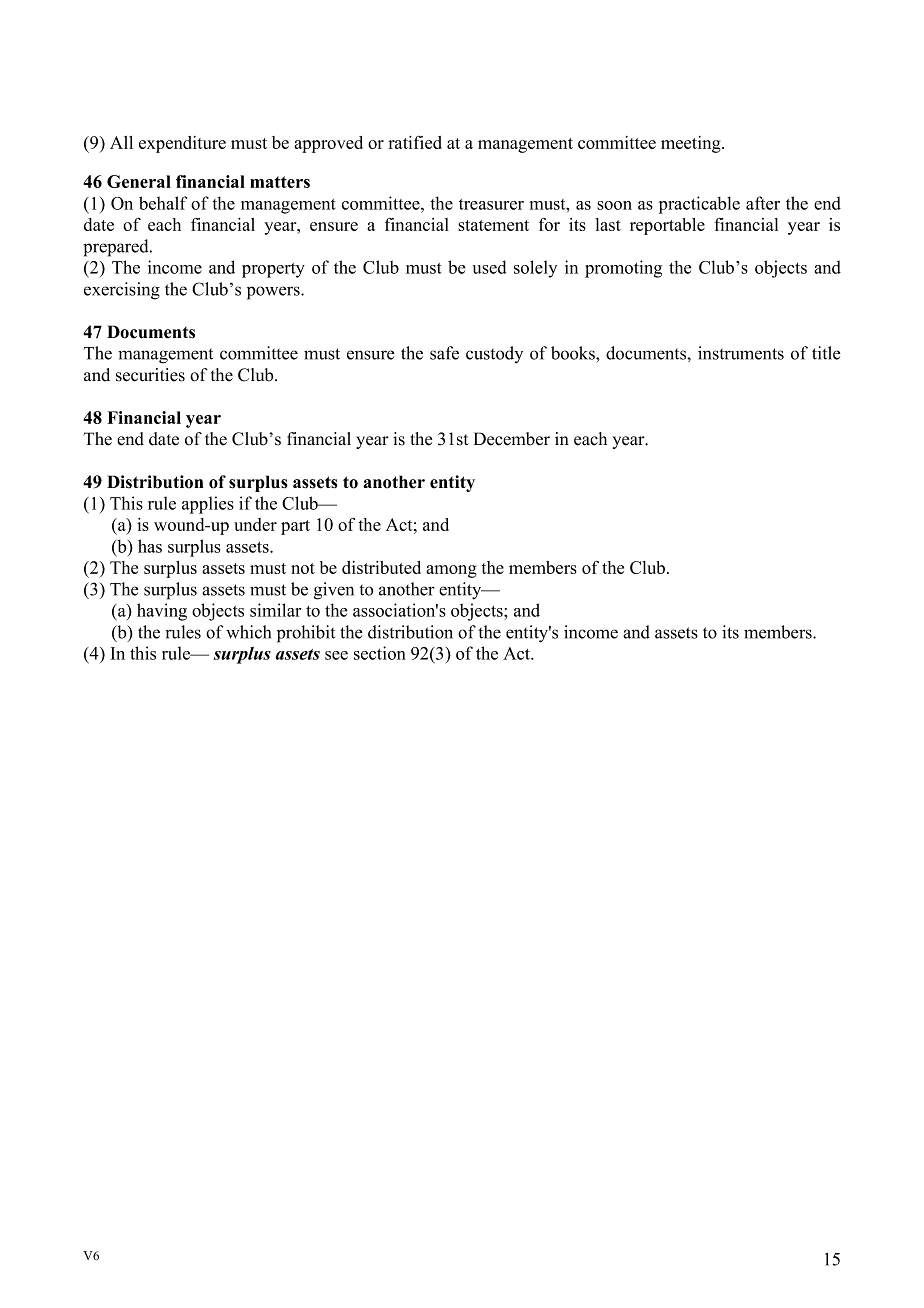 The width and height of the screenshot is (924, 1308). I want to click on which, so click(248, 632).
